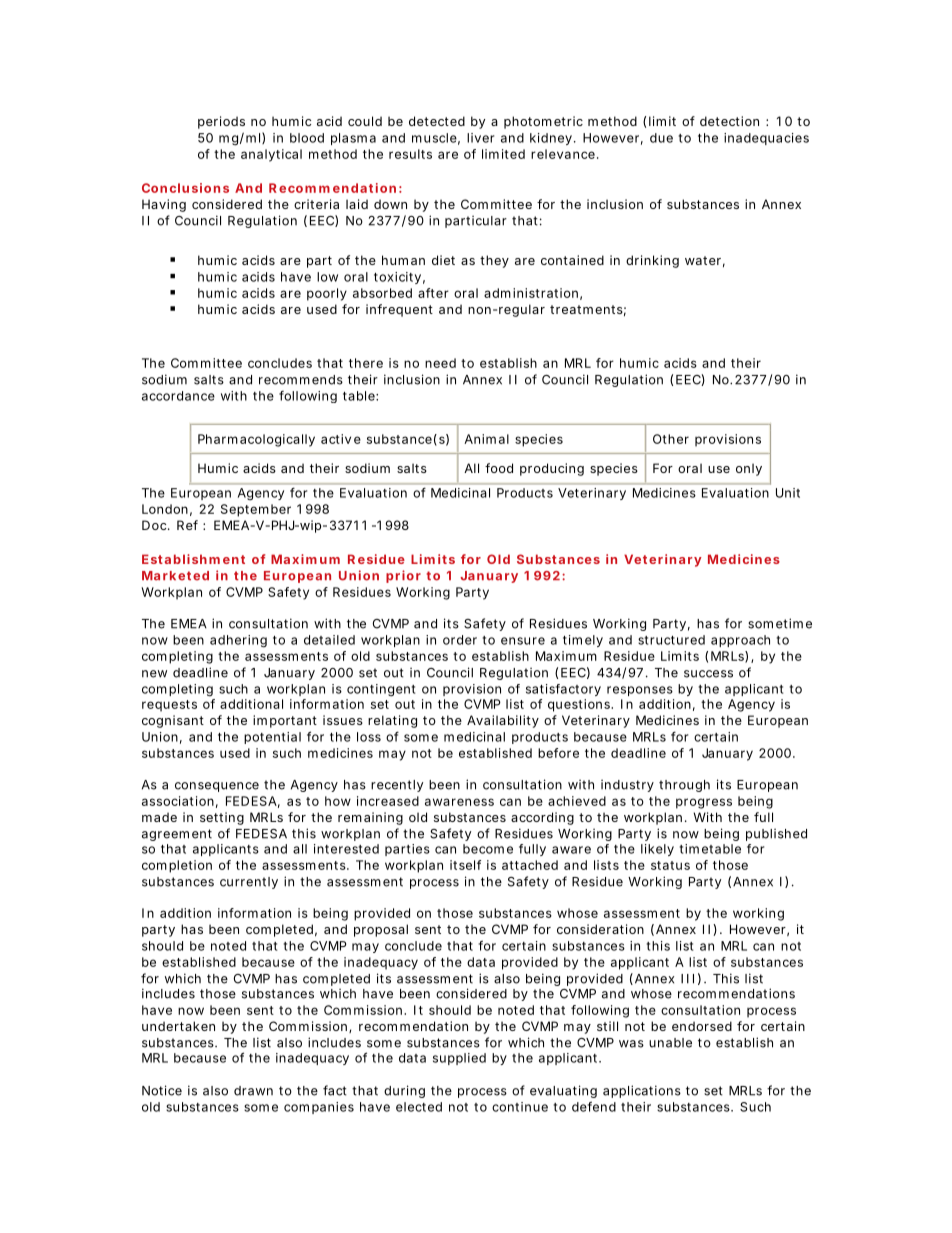  Describe the element at coordinates (729, 121) in the screenshot. I see `detection` at that location.
